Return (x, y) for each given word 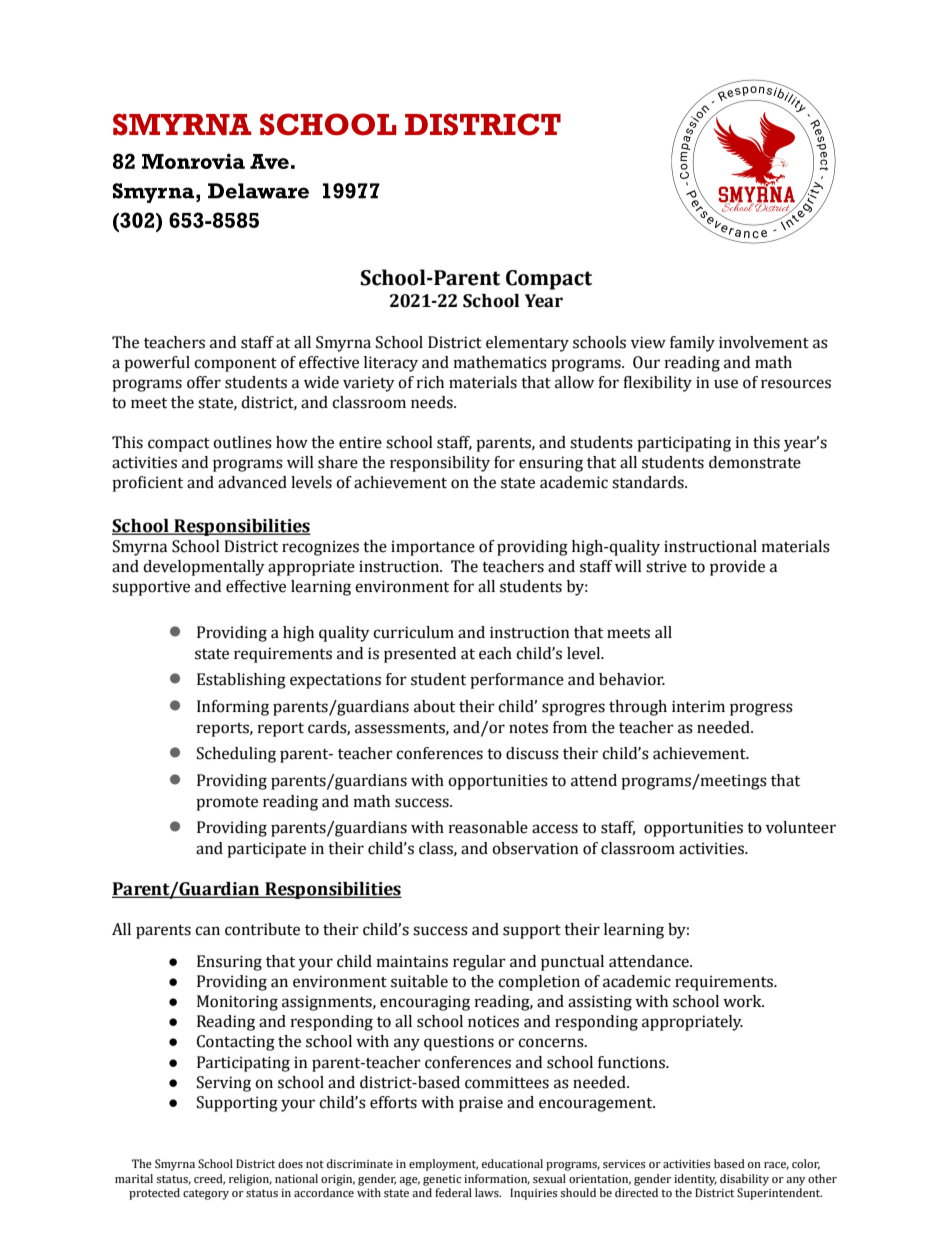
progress (761, 709)
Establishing (241, 681)
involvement (764, 342)
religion (250, 1180)
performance (517, 681)
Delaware (258, 191)
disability (744, 1180)
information (497, 1179)
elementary (527, 344)
